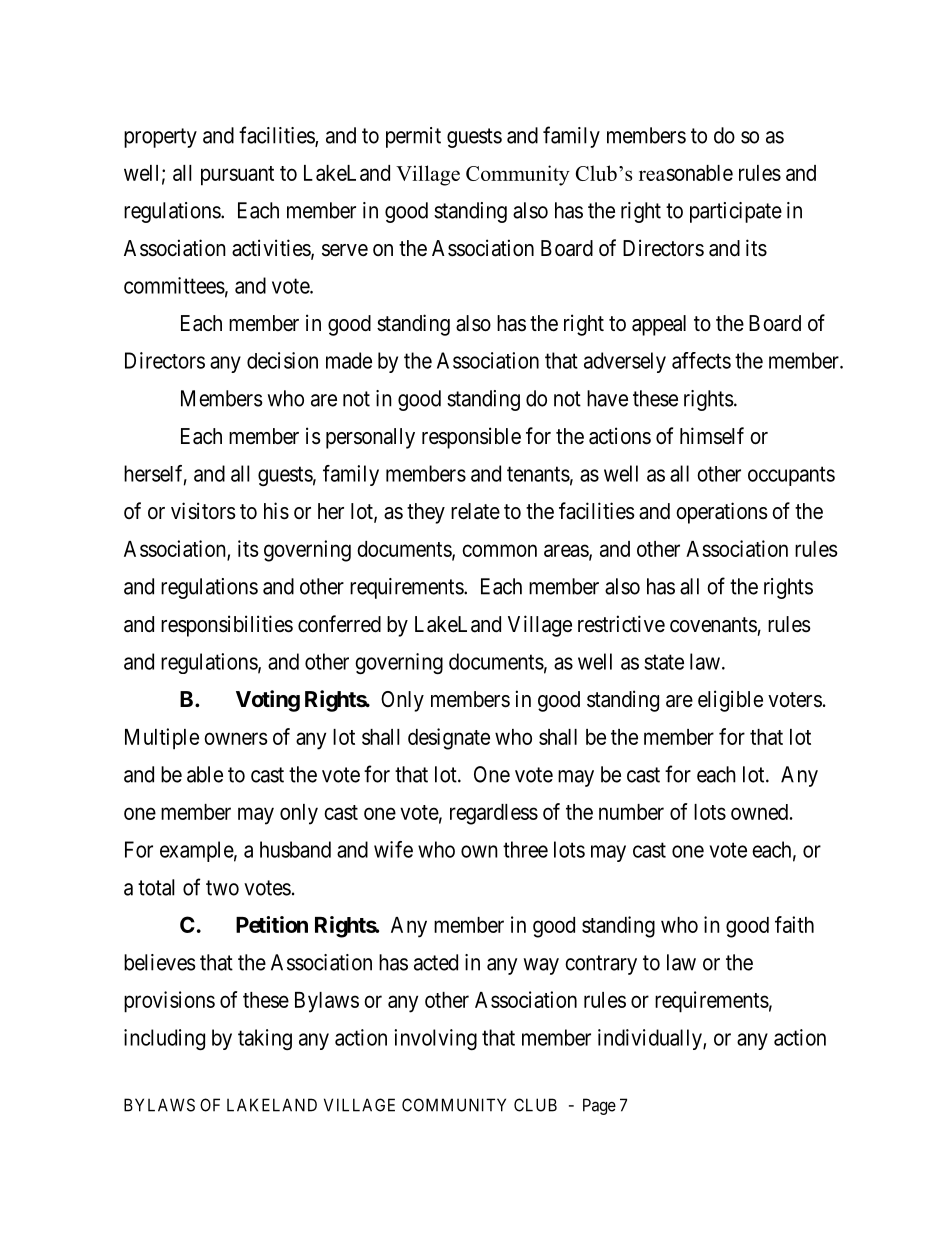  Describe the element at coordinates (651, 1039) in the image. I see `individually` at that location.
